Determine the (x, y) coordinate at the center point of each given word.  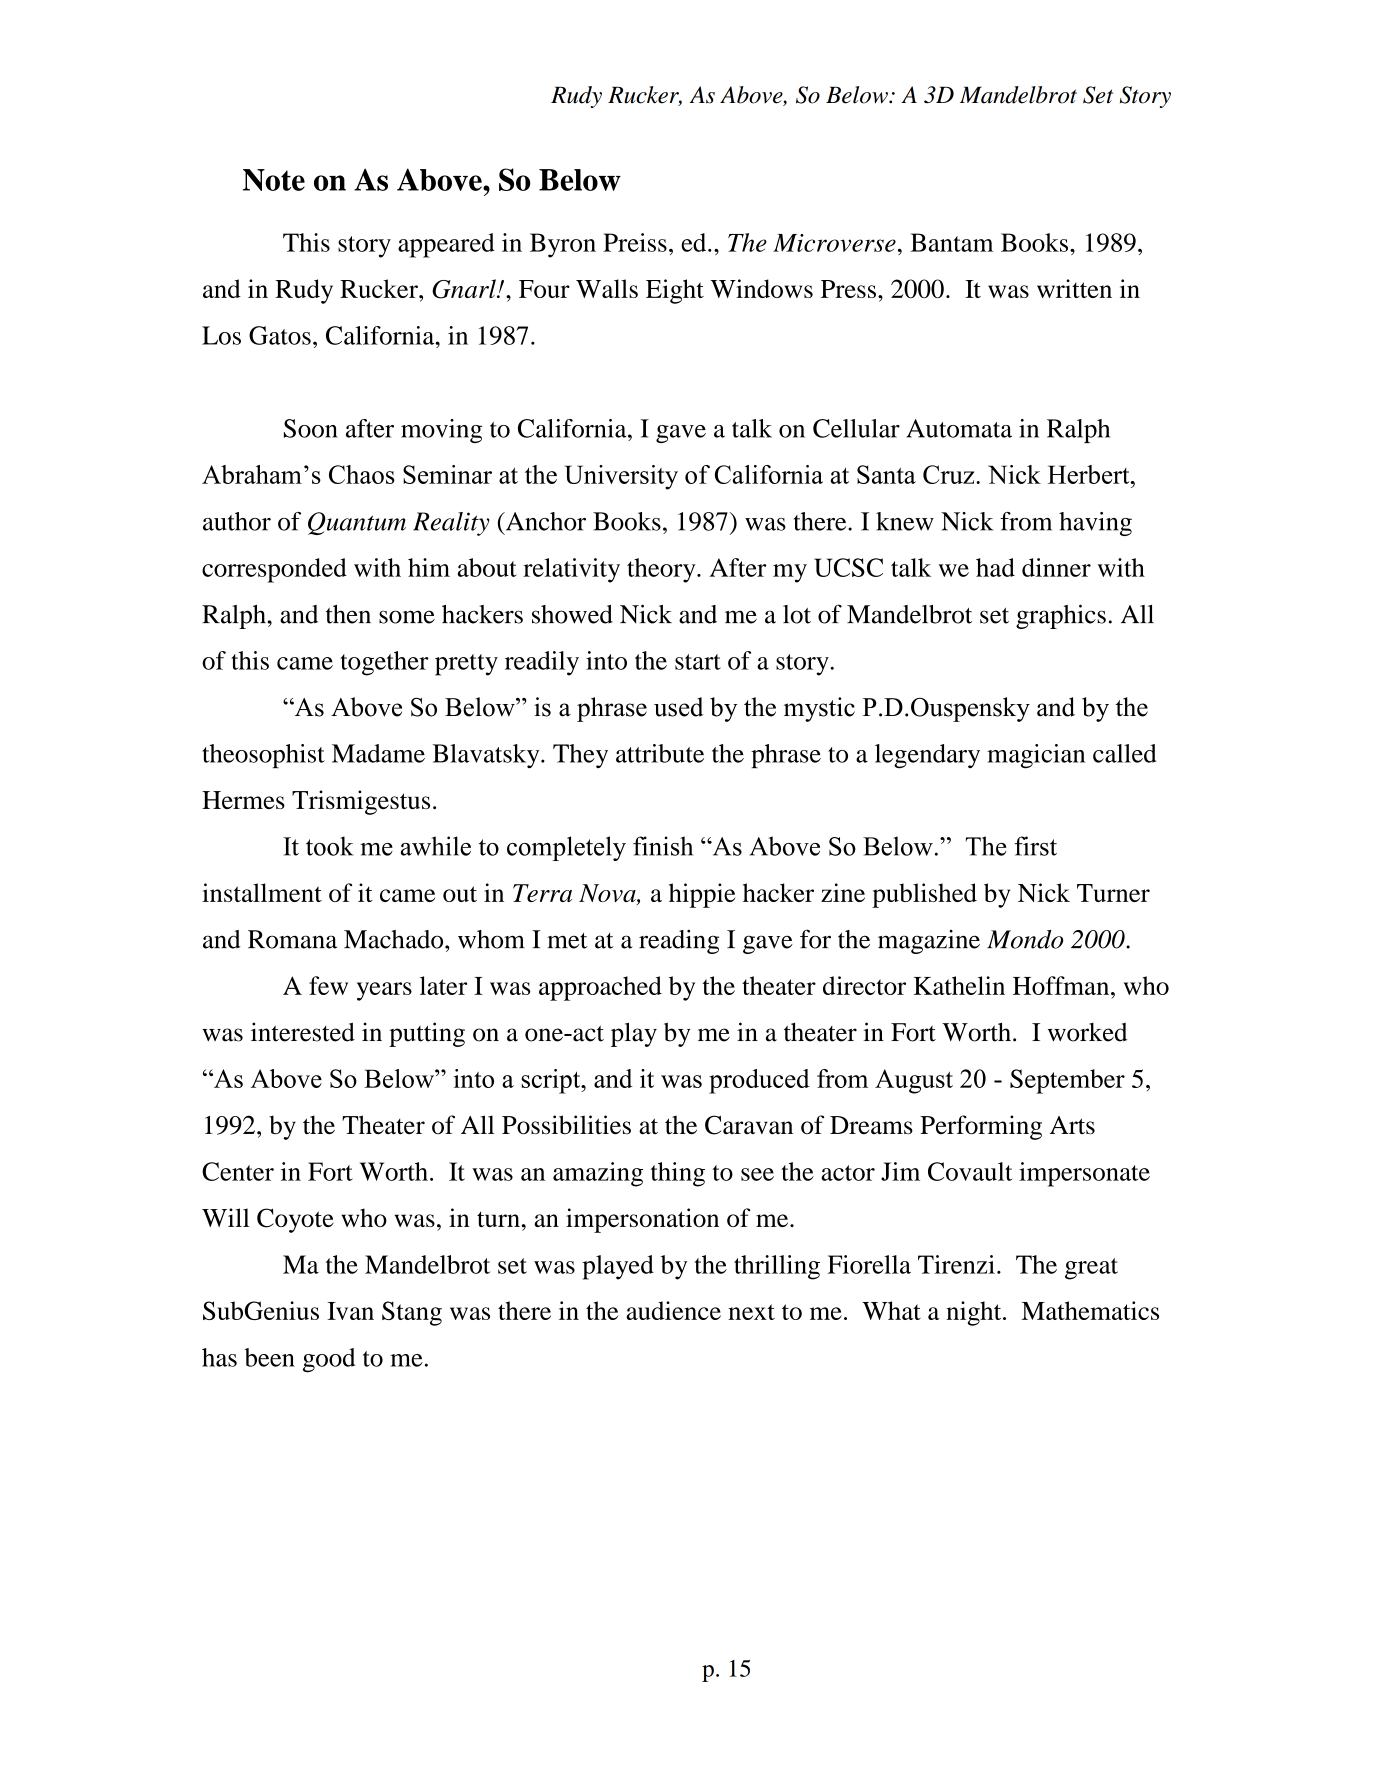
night (975, 1313)
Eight (675, 291)
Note (274, 180)
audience (673, 1310)
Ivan (350, 1311)
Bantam (951, 242)
